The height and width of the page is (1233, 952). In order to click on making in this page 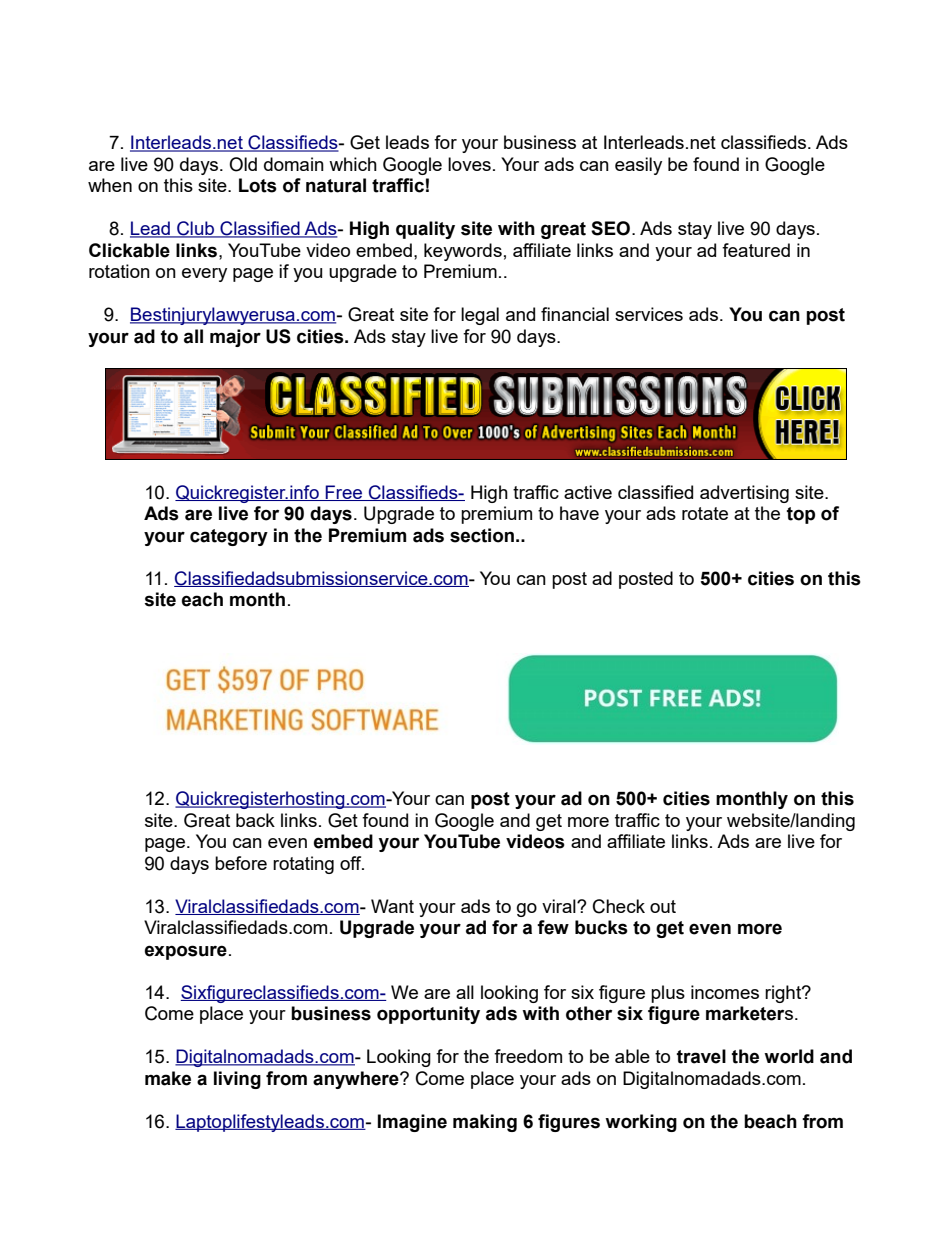, I will do `click(485, 1123)`.
